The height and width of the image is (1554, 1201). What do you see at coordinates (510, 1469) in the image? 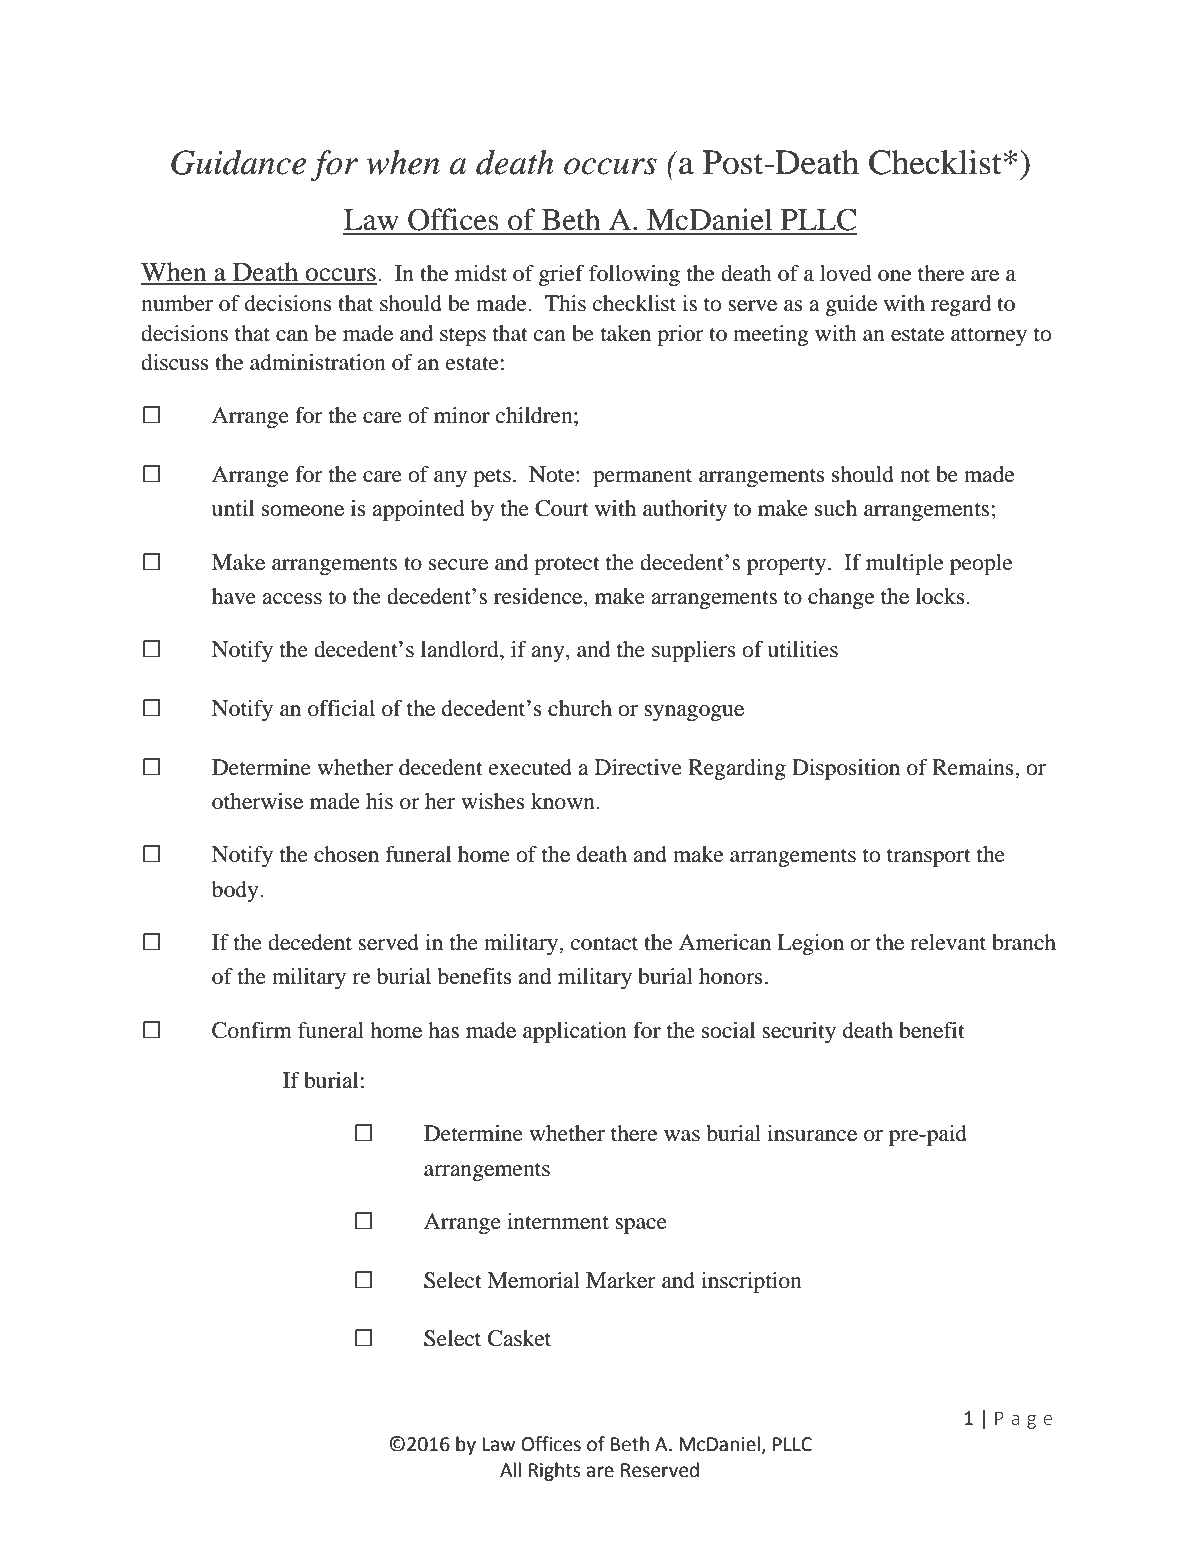
I see `All` at bounding box center [510, 1469].
